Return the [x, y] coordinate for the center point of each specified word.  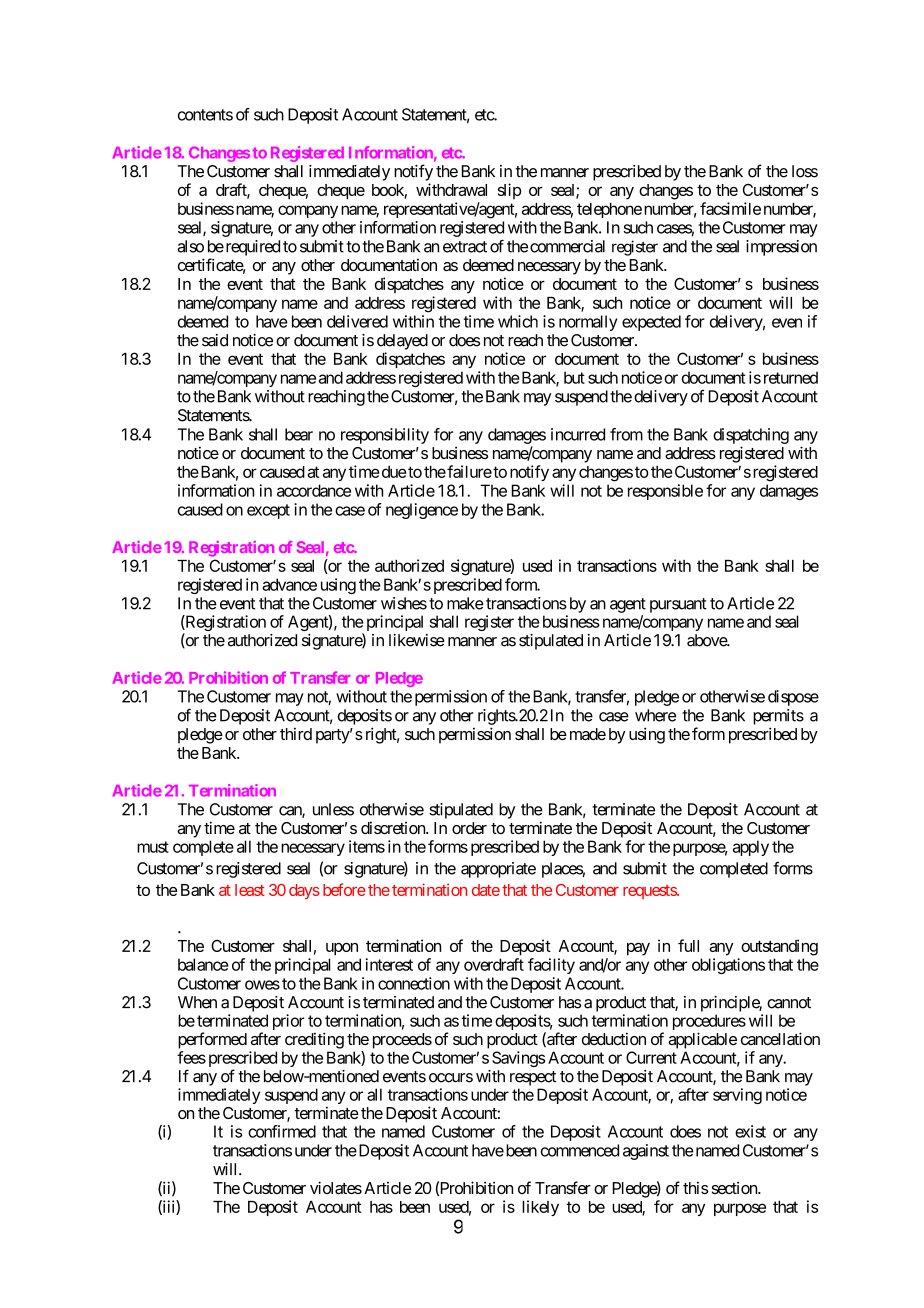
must [153, 847]
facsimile [730, 208]
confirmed [282, 1131]
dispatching [751, 436]
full [688, 945]
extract [465, 247]
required [251, 248]
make [465, 603]
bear [299, 434]
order [469, 828]
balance [203, 964]
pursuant [678, 605]
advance [289, 584]
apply [751, 848]
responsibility [385, 436]
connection [414, 983]
